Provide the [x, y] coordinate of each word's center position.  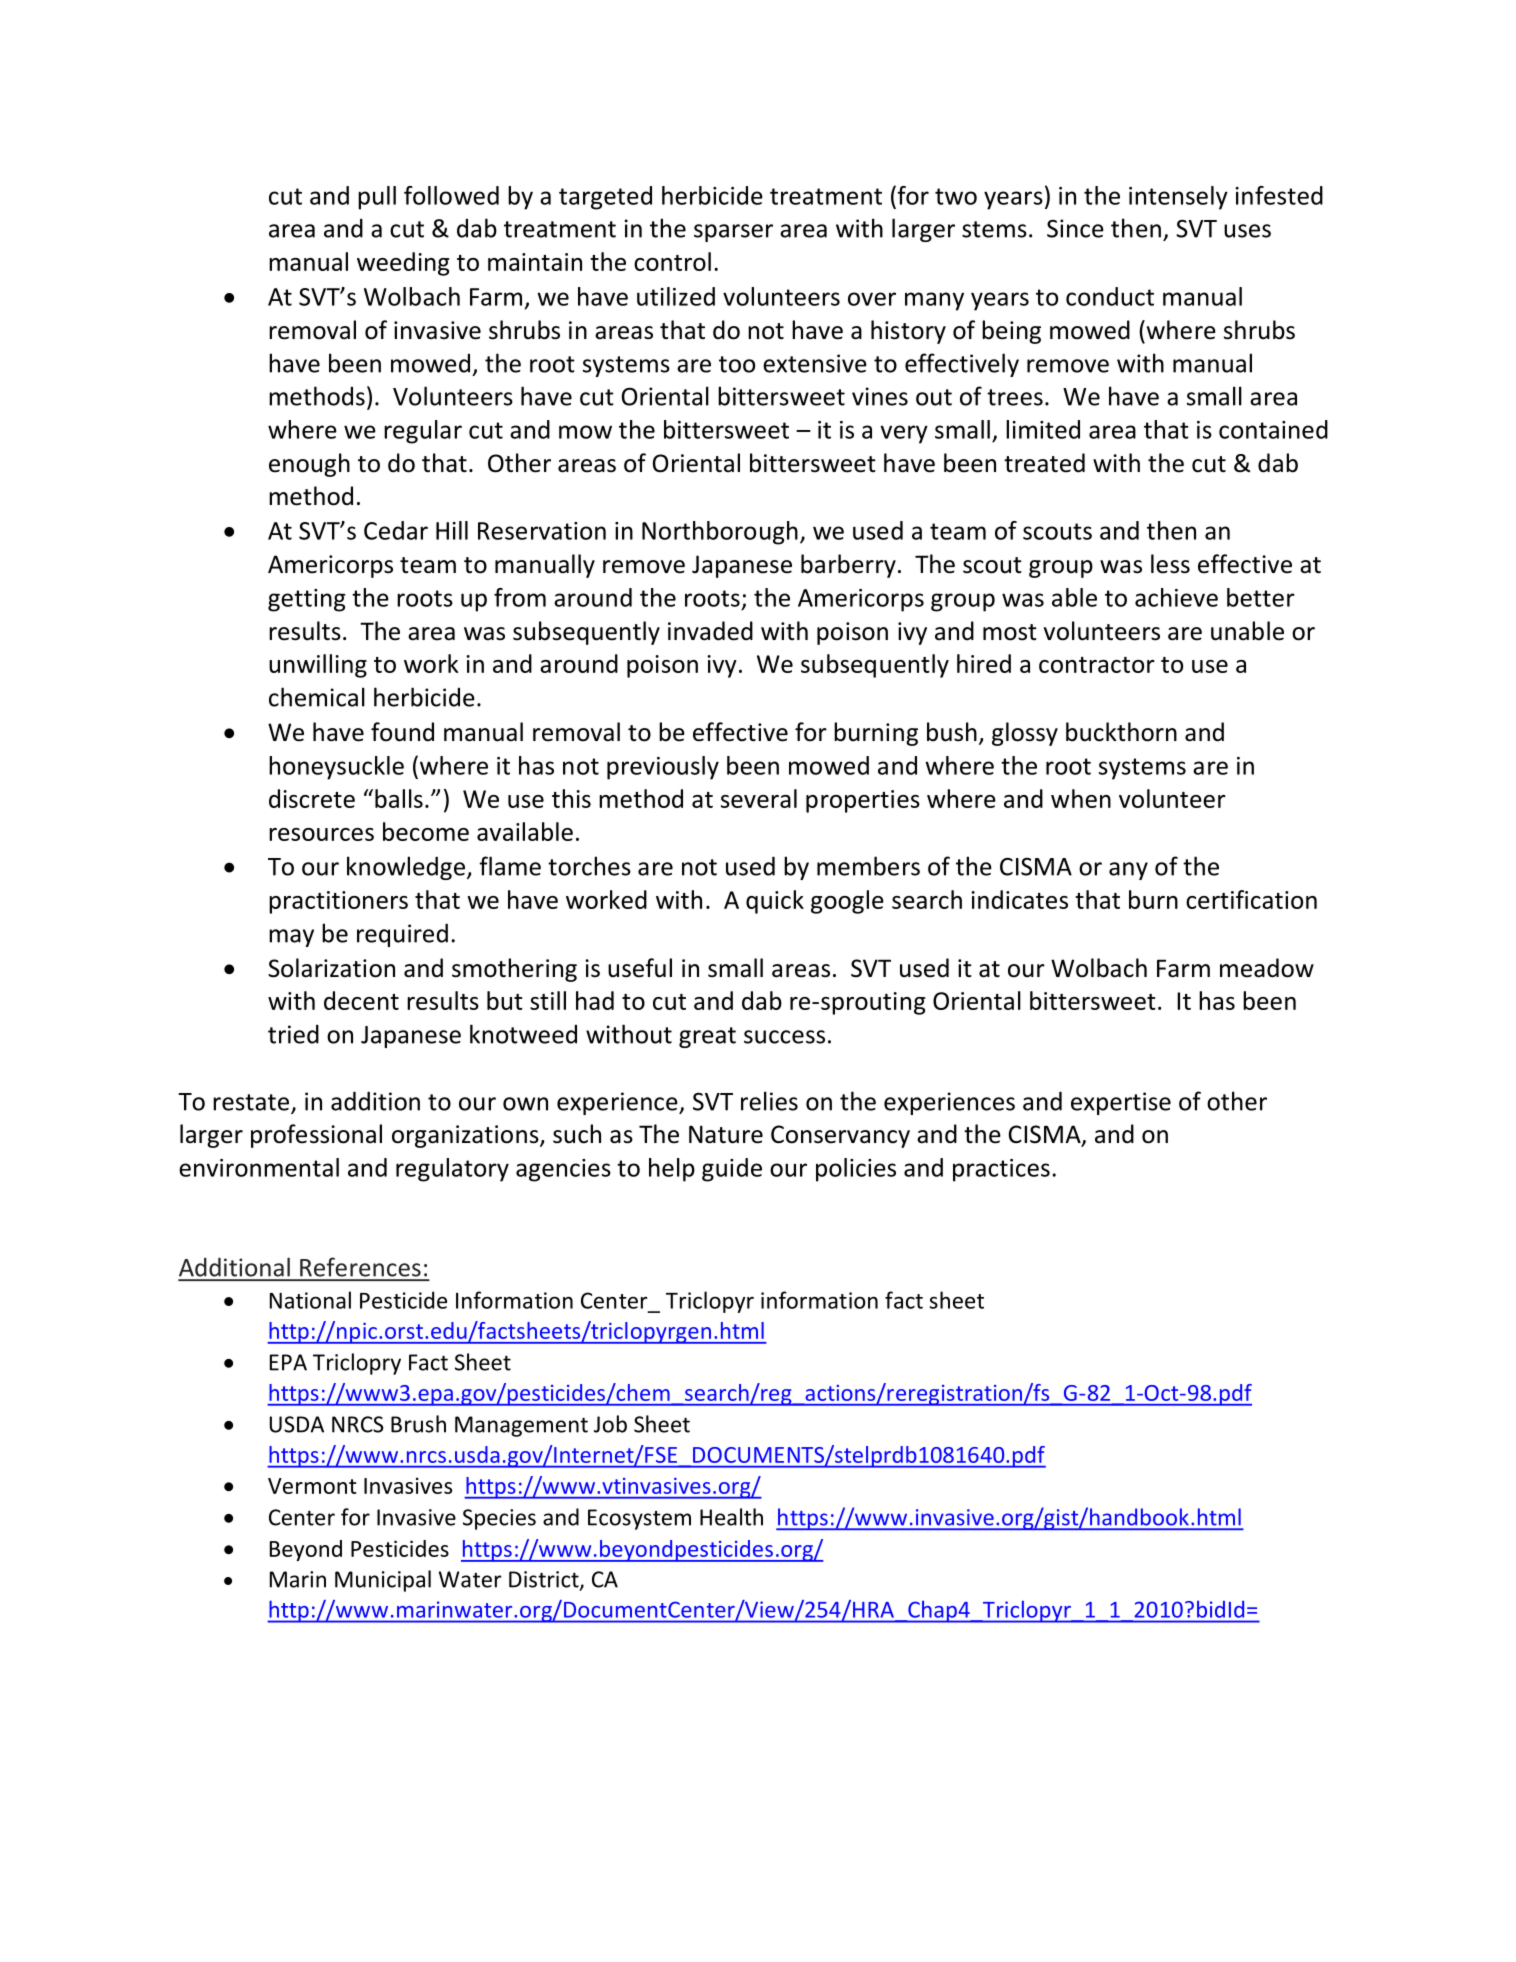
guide [732, 1170]
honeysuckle [336, 768]
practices [1001, 1170]
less [1170, 564]
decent [361, 1000]
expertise [1121, 1103]
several [759, 798]
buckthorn [1121, 732]
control [672, 261]
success [784, 1037]
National [310, 1300]
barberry [848, 566]
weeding [403, 264]
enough [309, 465]
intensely [1178, 198]
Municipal [383, 1581]
